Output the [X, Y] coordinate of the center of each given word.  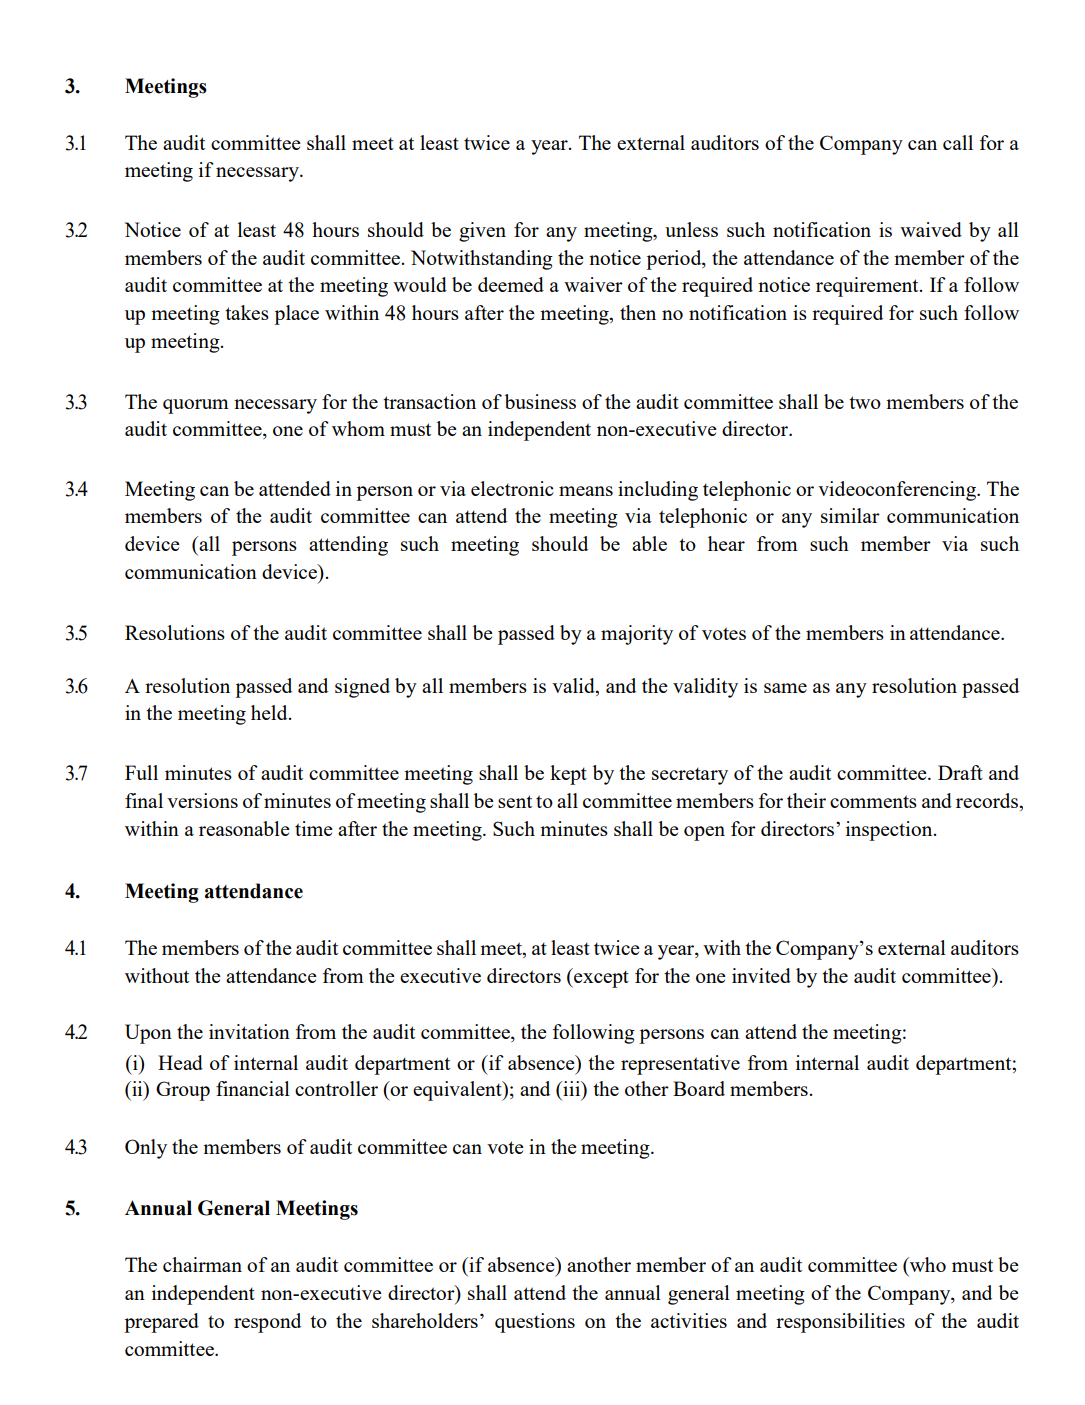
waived [931, 229]
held [270, 712]
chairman [202, 1264]
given [482, 232]
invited [761, 975]
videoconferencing [898, 491]
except [600, 978]
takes [247, 312]
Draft [960, 772]
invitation [249, 1031]
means [586, 491]
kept [568, 775]
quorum [196, 406]
